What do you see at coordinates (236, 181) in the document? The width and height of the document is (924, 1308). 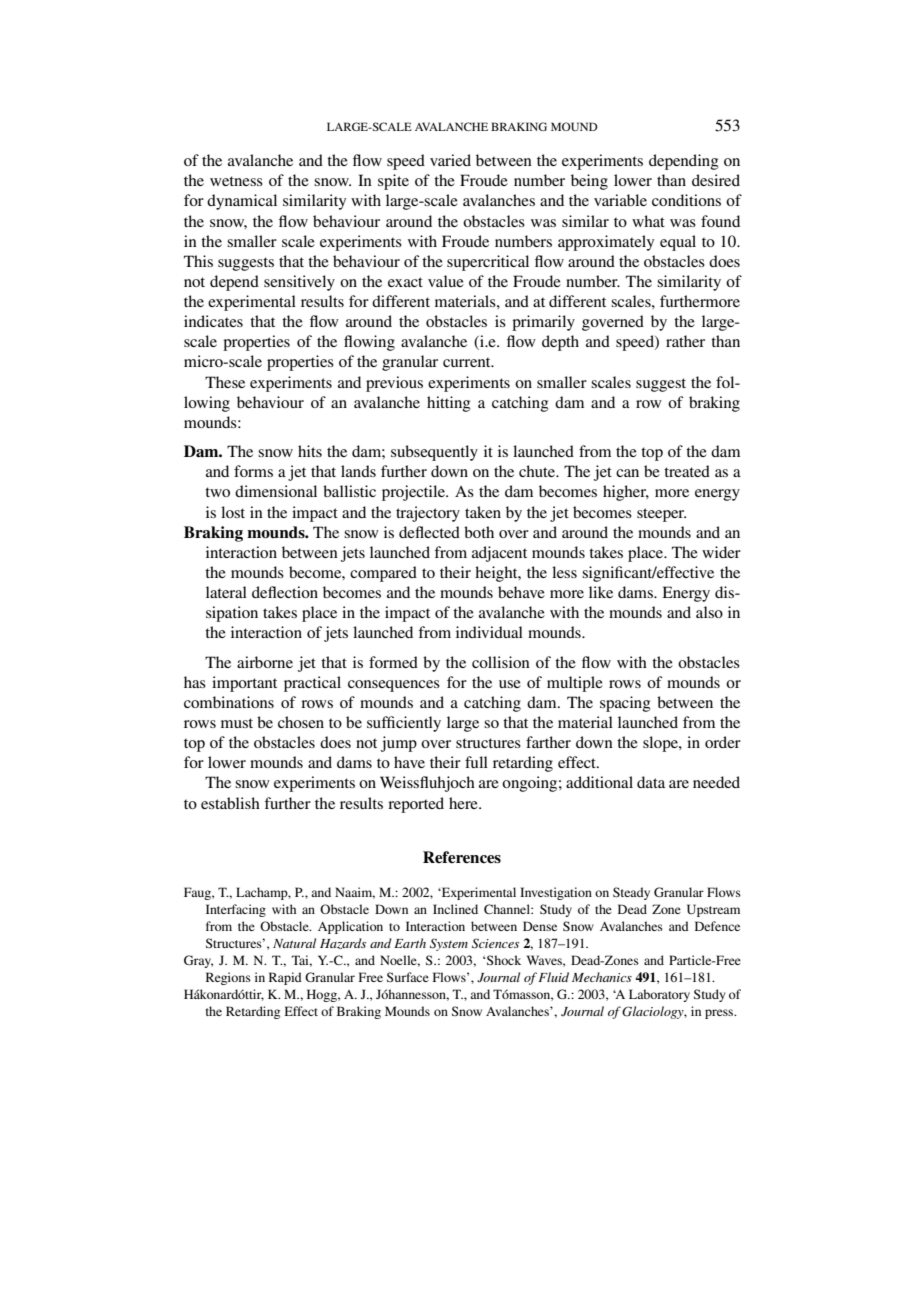 I see `wetness` at bounding box center [236, 181].
